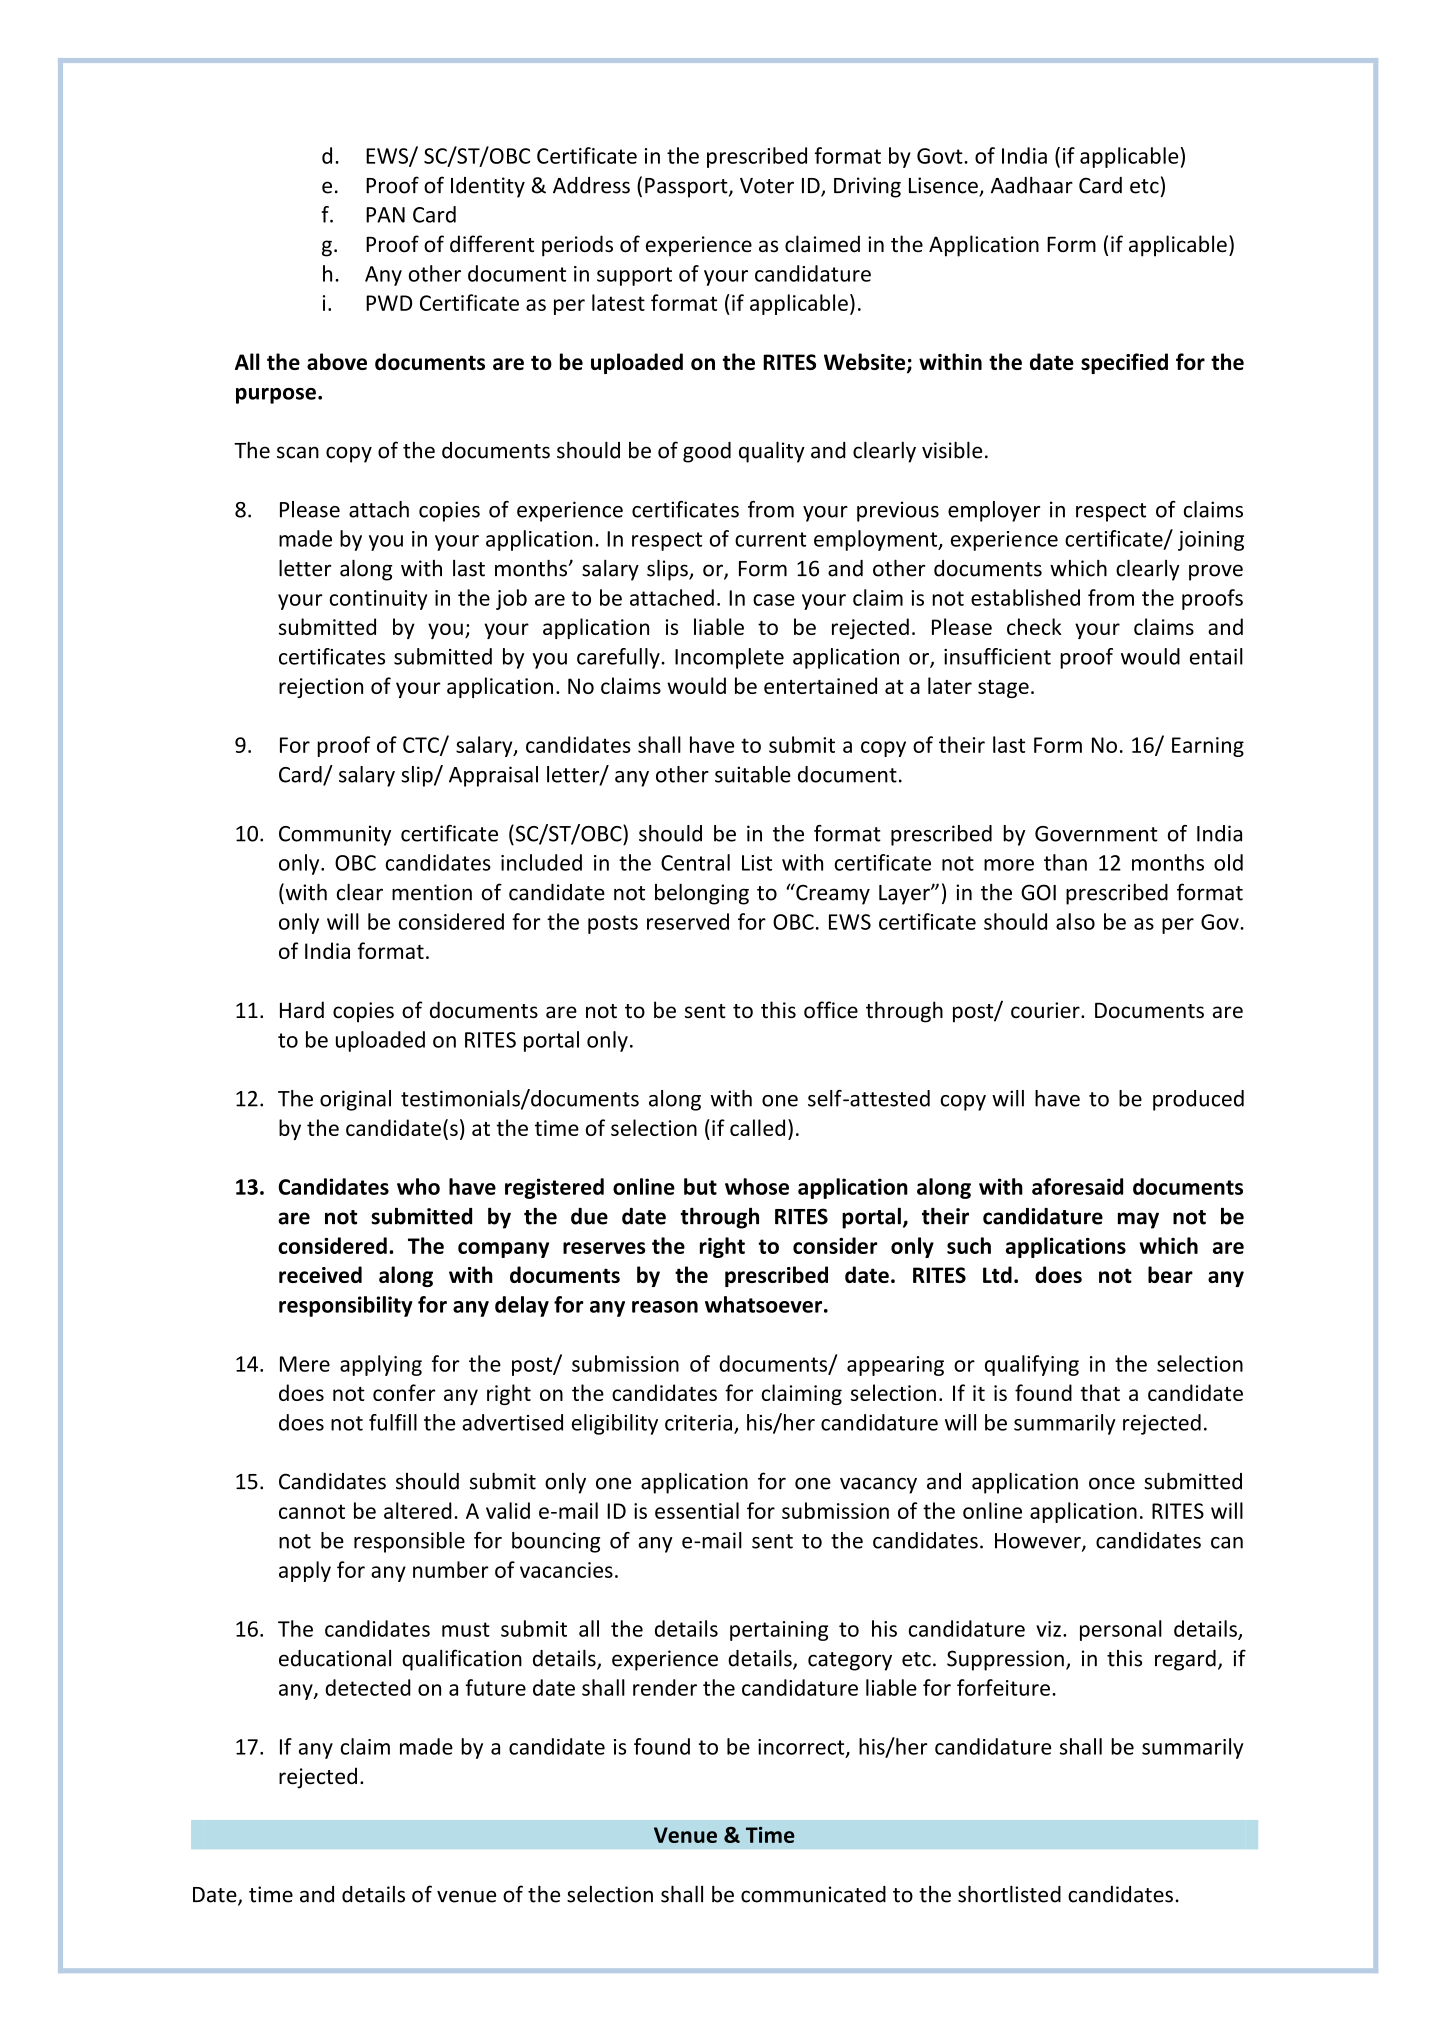 This image has height=2031, width=1436. Describe the element at coordinates (368, 1687) in the image. I see `detected` at that location.
